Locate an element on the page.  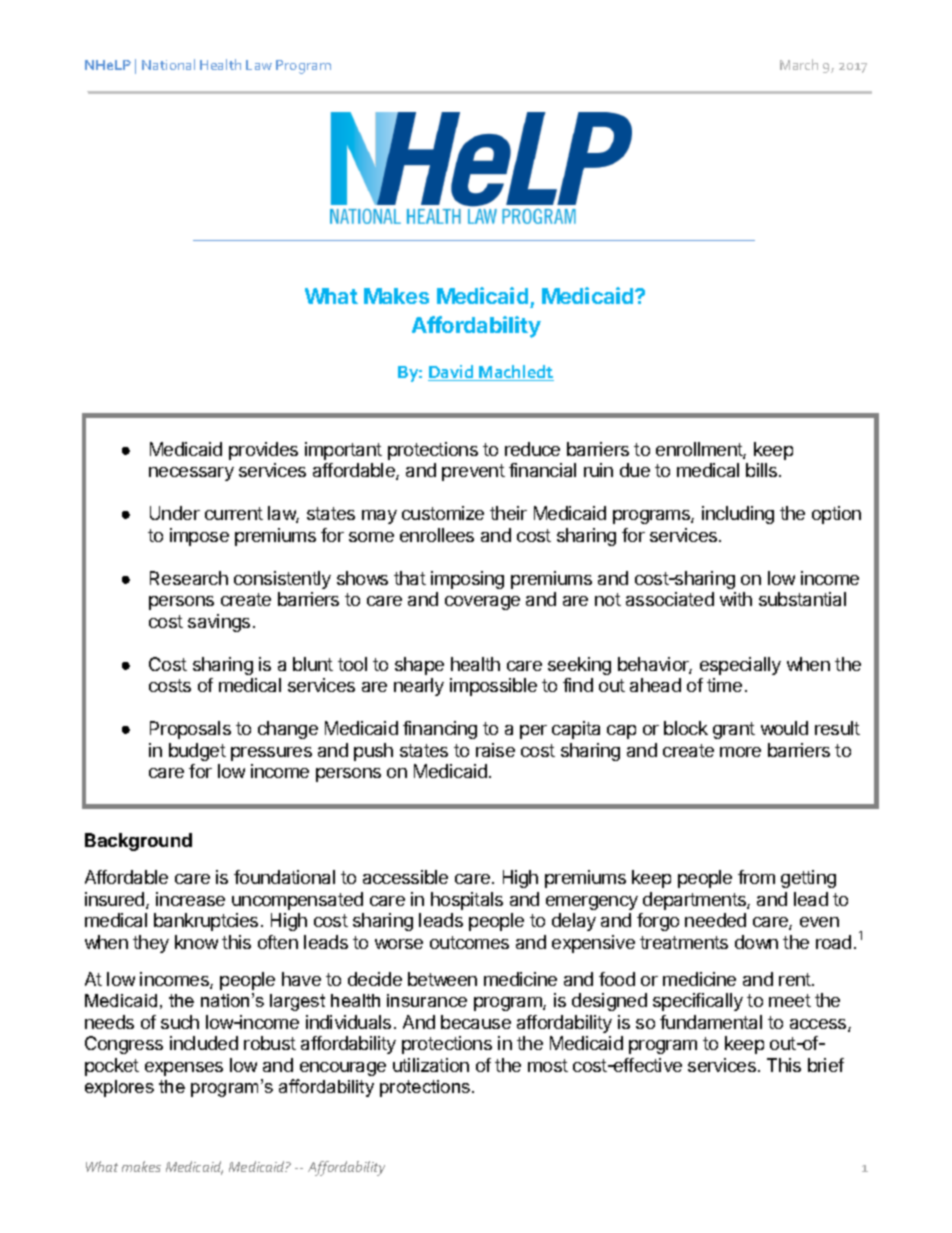
reduce is located at coordinates (532, 449).
